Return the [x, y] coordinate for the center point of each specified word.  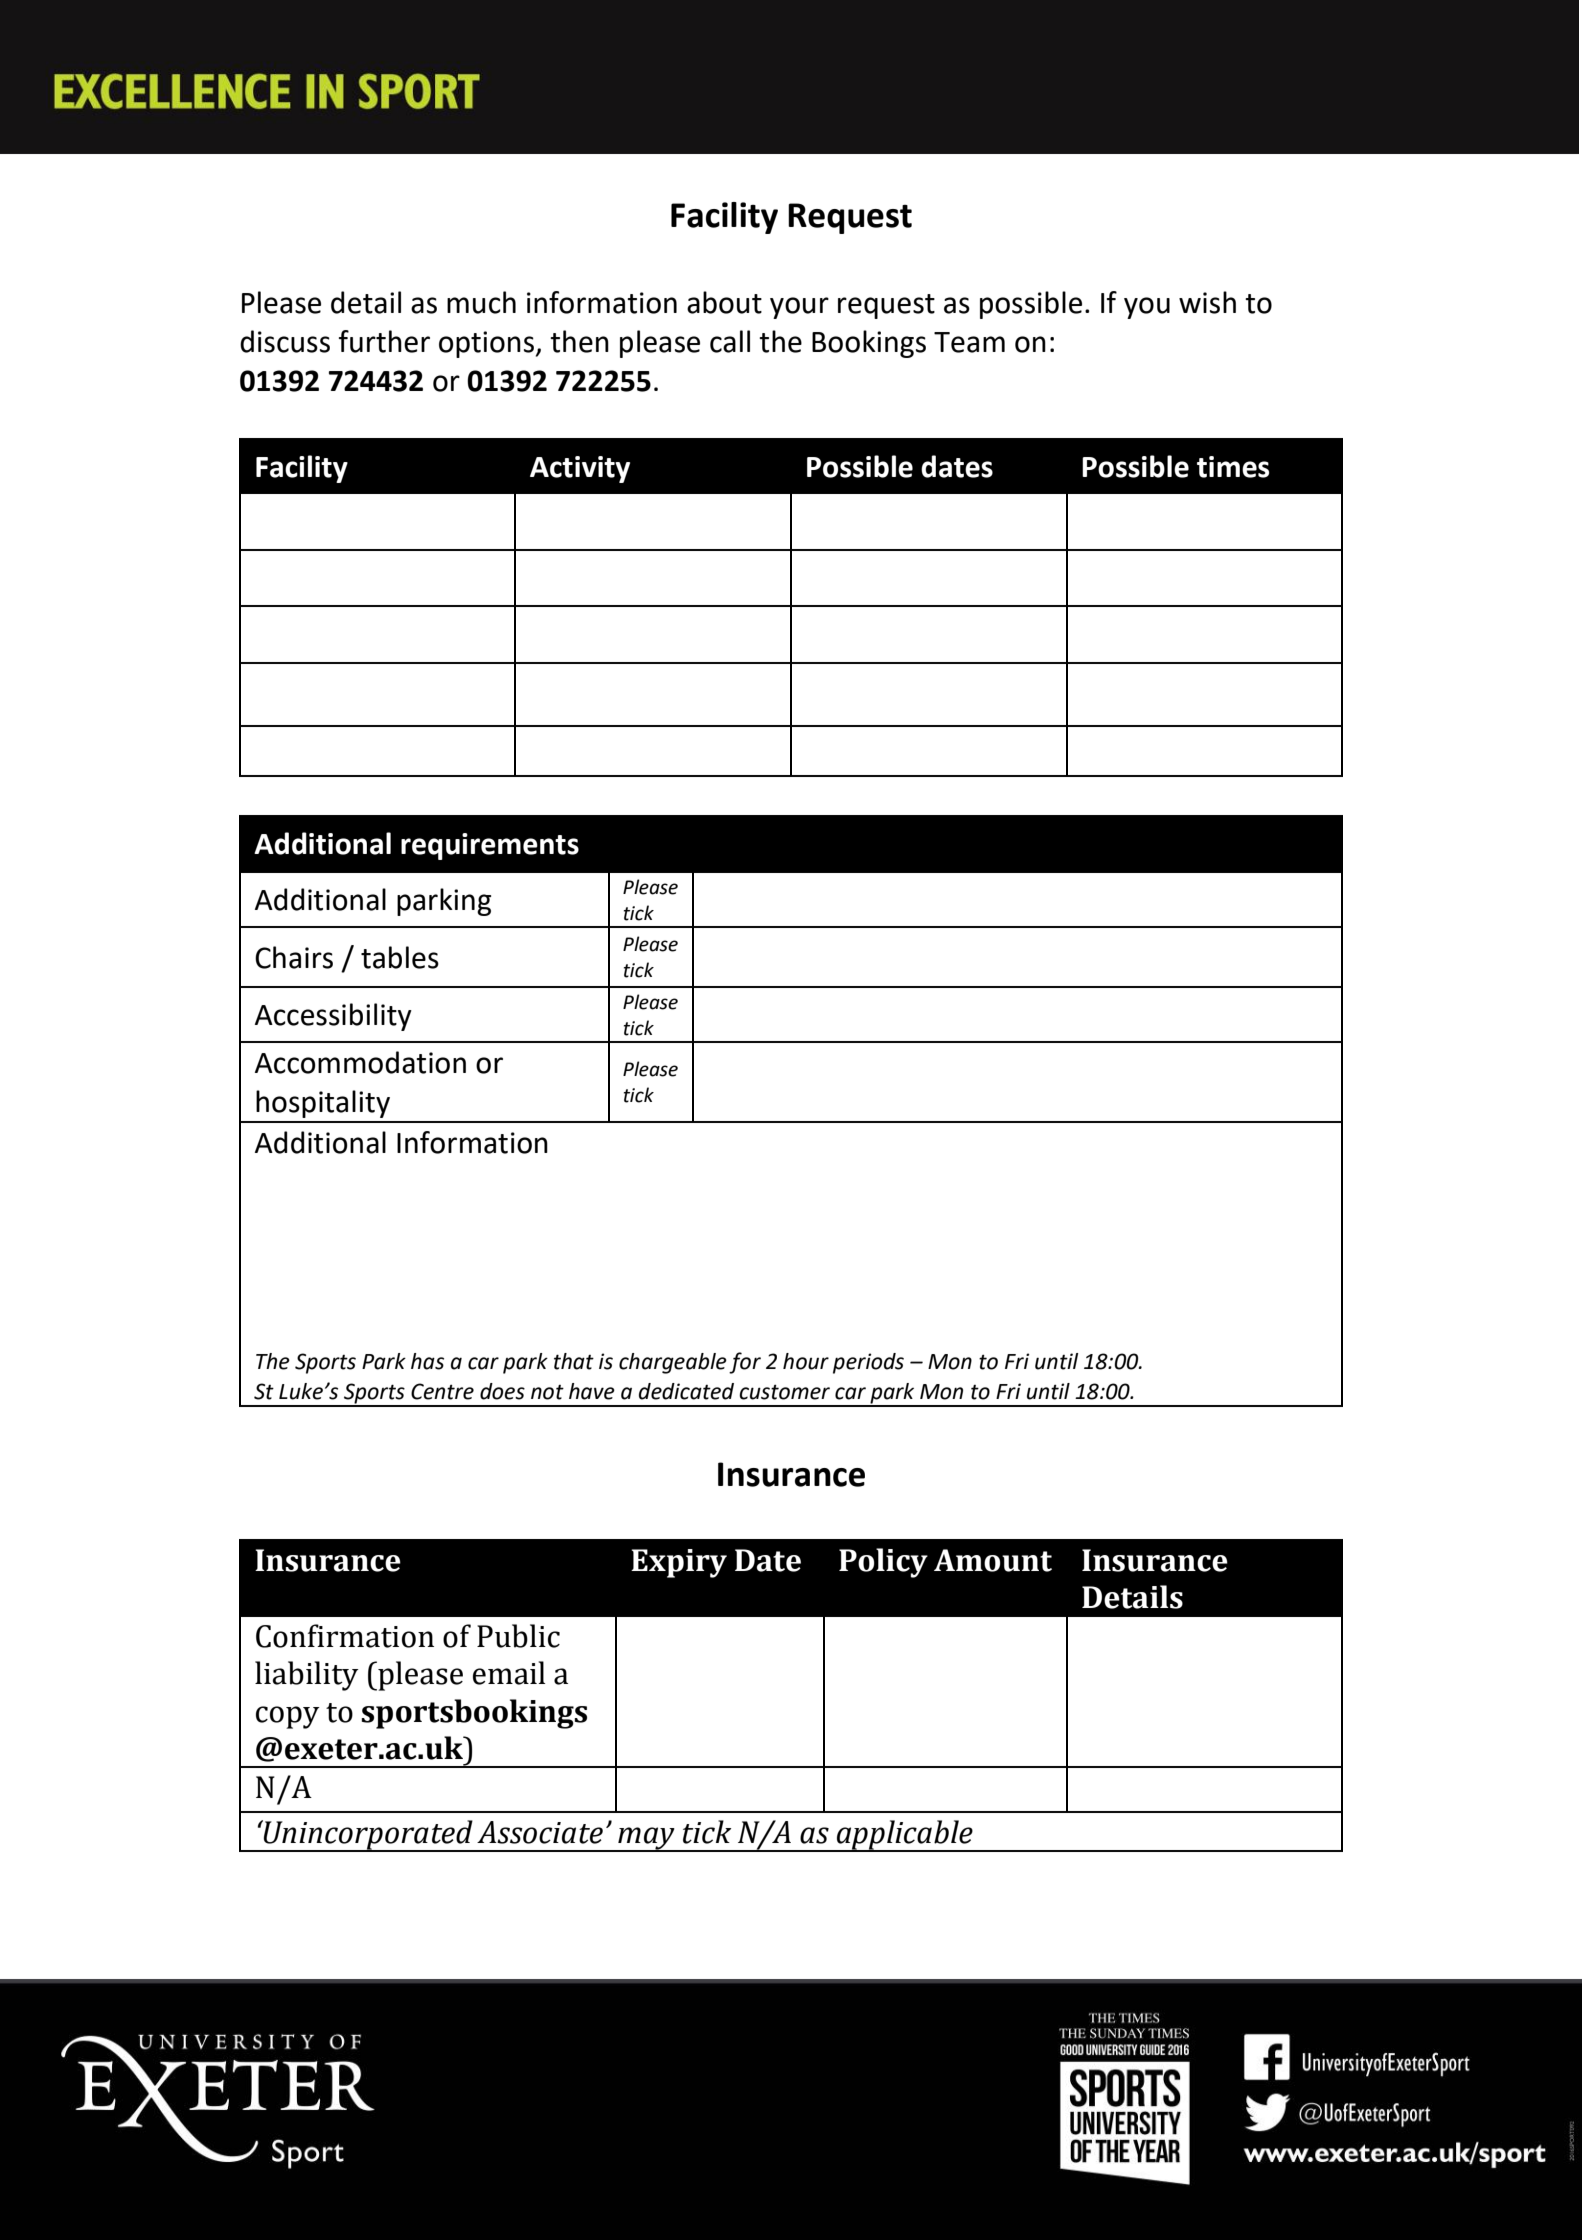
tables [400, 957]
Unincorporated [368, 1836]
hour [806, 1361]
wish [1207, 302]
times [1233, 467]
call [730, 341]
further [384, 341]
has [427, 1361]
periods [868, 1363]
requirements [490, 846]
